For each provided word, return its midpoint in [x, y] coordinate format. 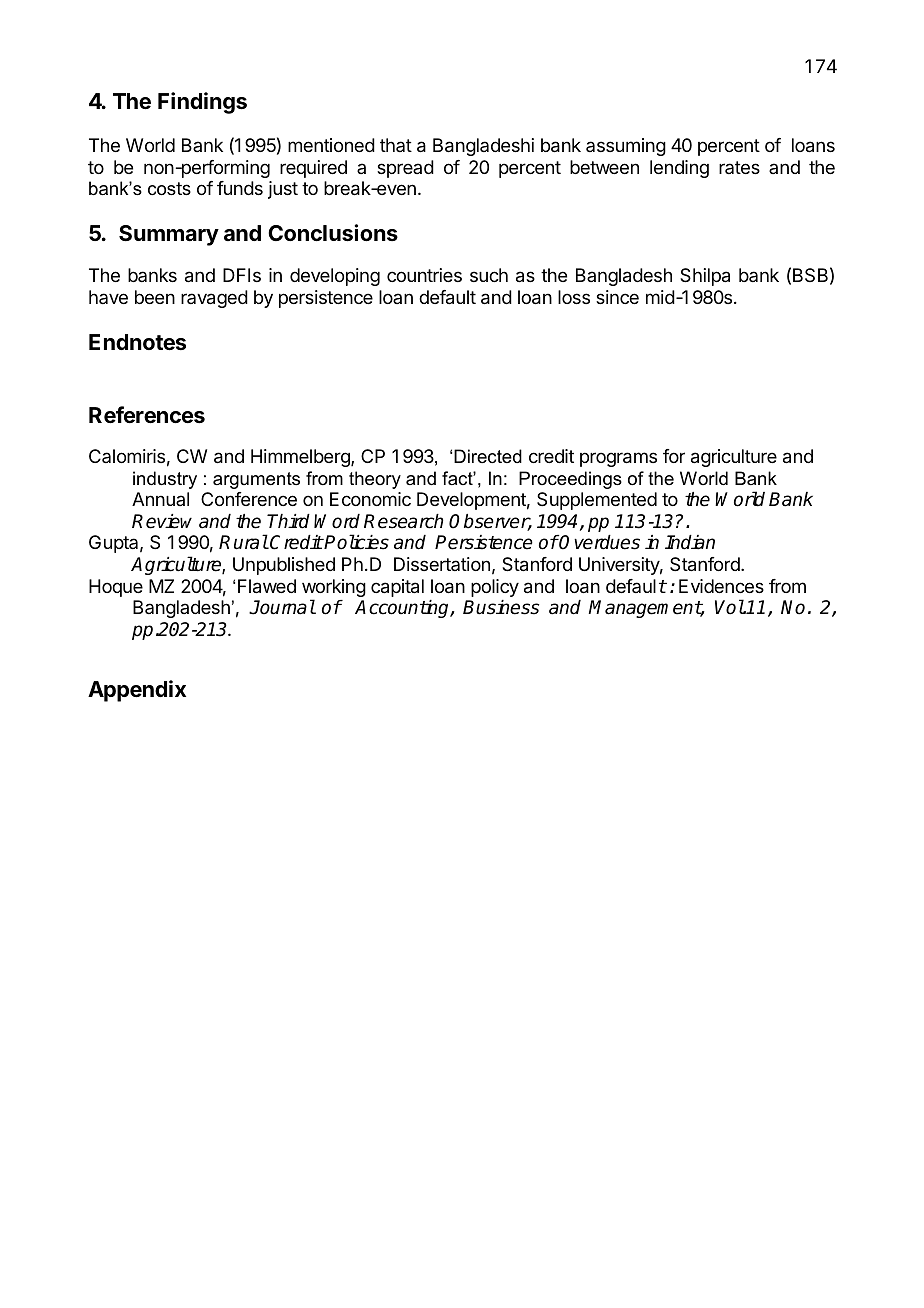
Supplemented [597, 501]
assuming [626, 147]
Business [501, 607]
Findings [202, 103]
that [396, 145]
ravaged [214, 299]
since [617, 297]
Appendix [137, 691]
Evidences [721, 586]
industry [165, 480]
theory [375, 480]
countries [424, 275]
